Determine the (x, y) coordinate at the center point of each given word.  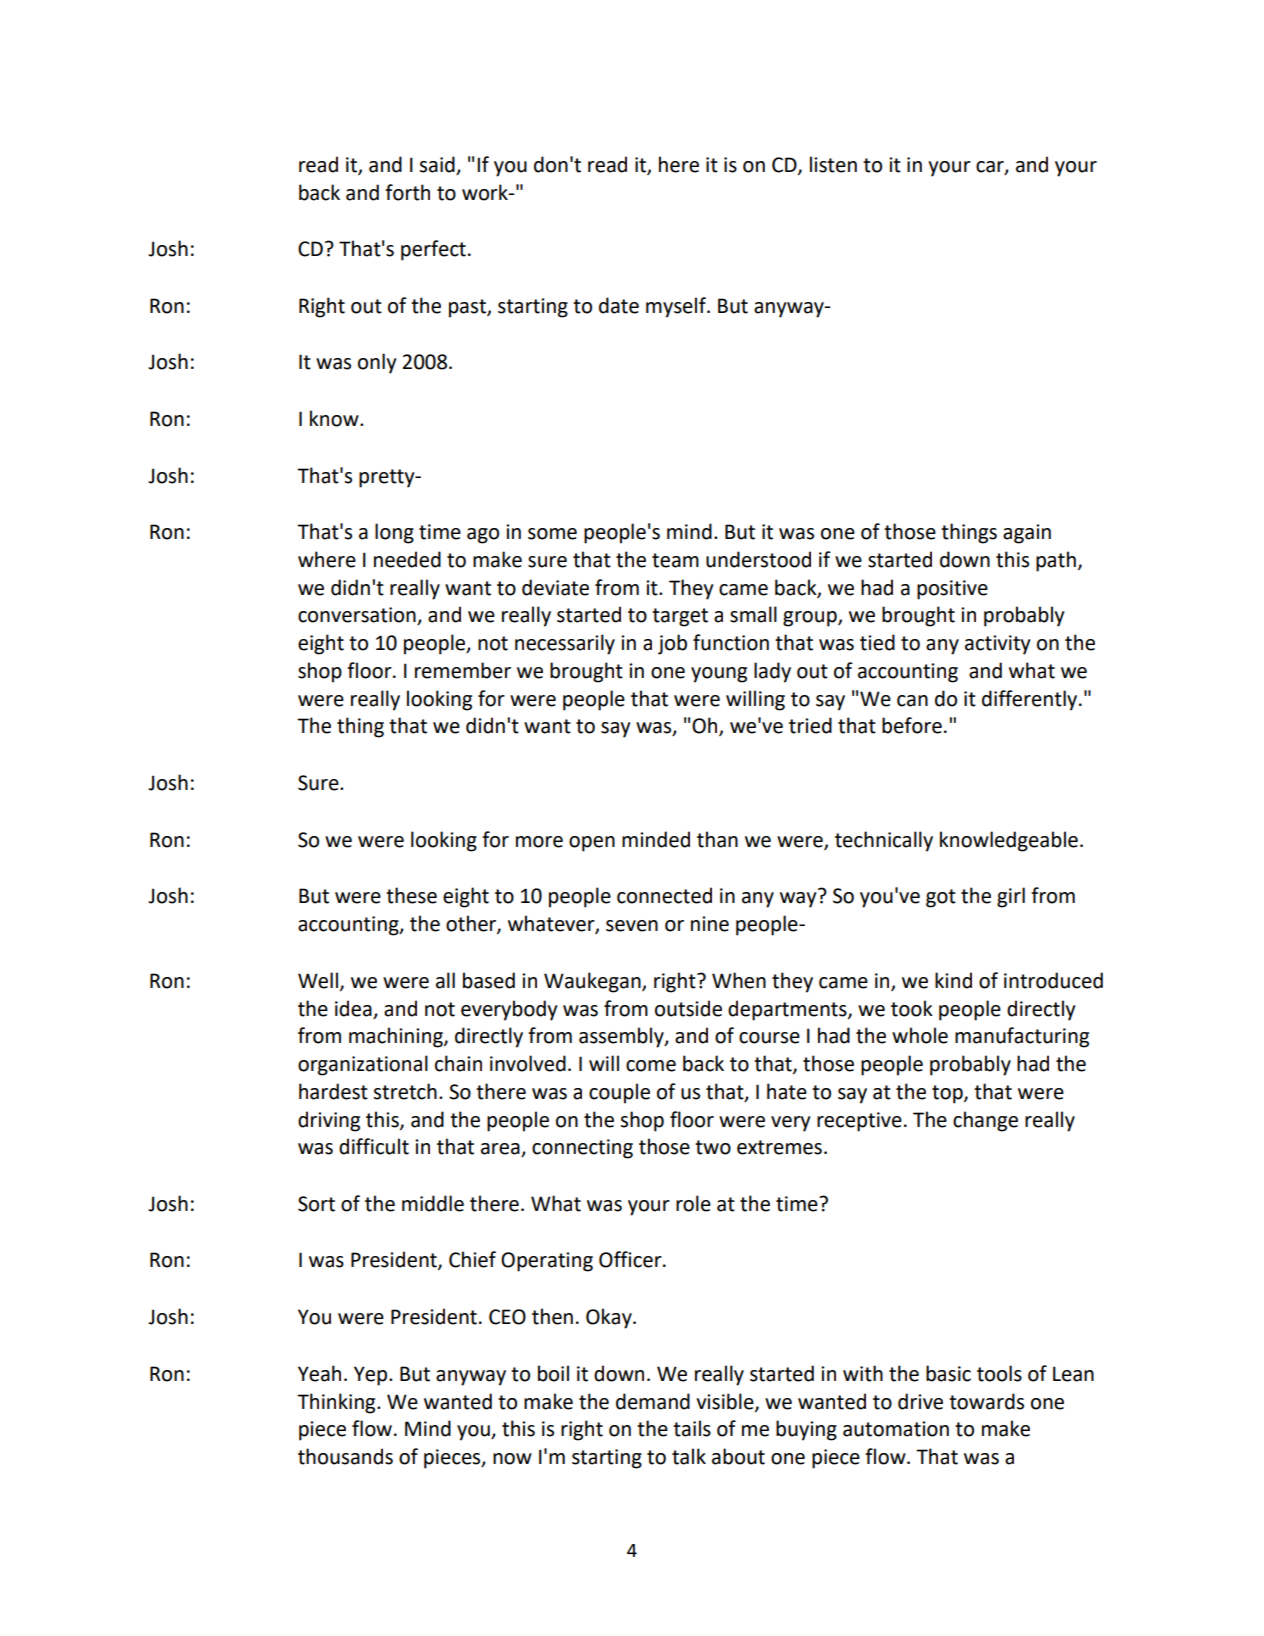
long (394, 533)
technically (884, 841)
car (991, 167)
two (713, 1147)
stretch (405, 1091)
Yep (372, 1376)
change (985, 1121)
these (411, 895)
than (717, 839)
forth (407, 192)
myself (677, 307)
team (675, 560)
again (1027, 534)
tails (692, 1428)
